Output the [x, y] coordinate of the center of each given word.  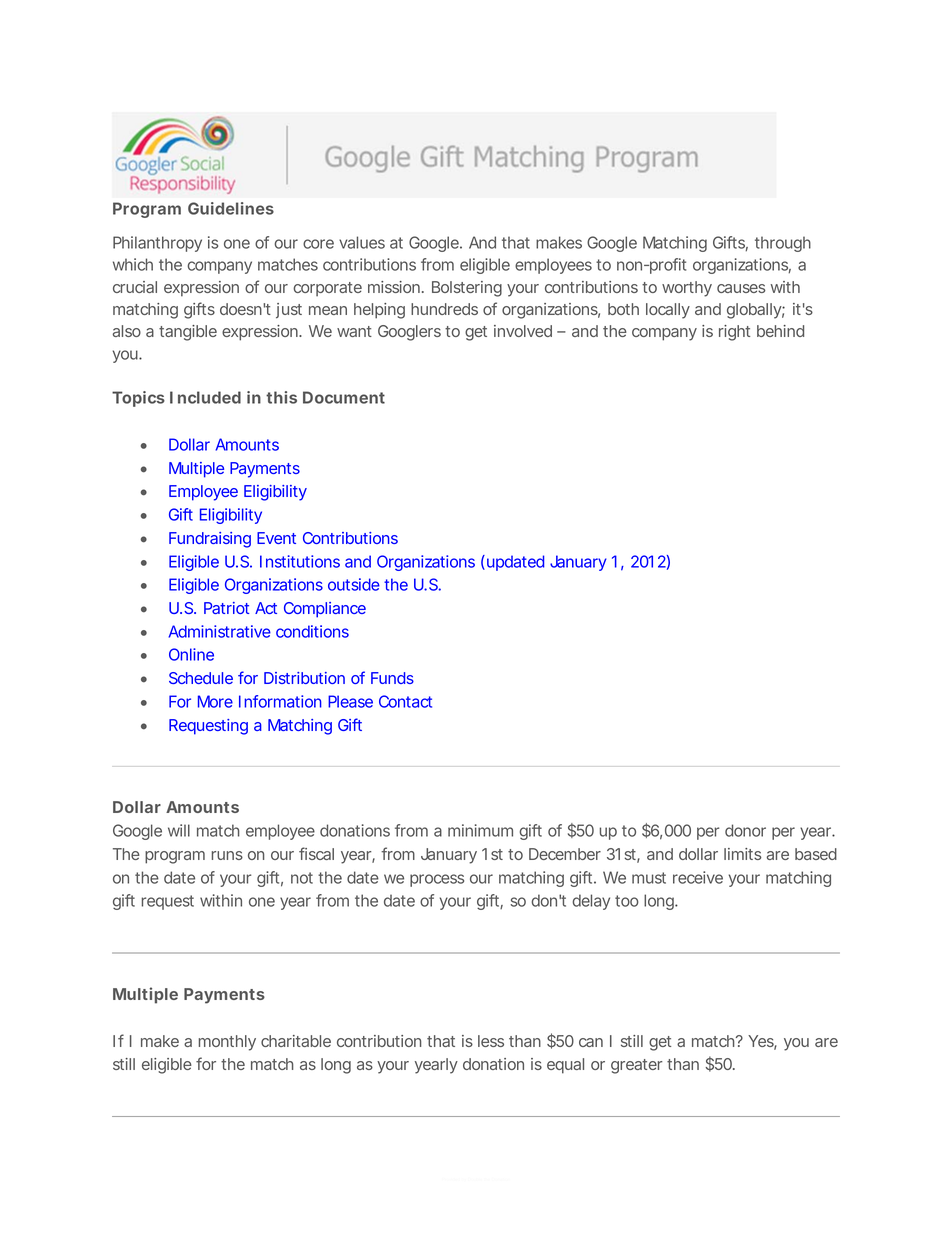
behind [780, 331]
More [215, 701]
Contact [405, 701]
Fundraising [210, 540]
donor [745, 830]
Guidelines [231, 208]
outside [354, 584]
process [437, 880]
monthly [227, 1043]
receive [698, 877]
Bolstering [467, 289]
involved [523, 331]
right [734, 333]
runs [227, 855]
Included [205, 397]
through [783, 244]
